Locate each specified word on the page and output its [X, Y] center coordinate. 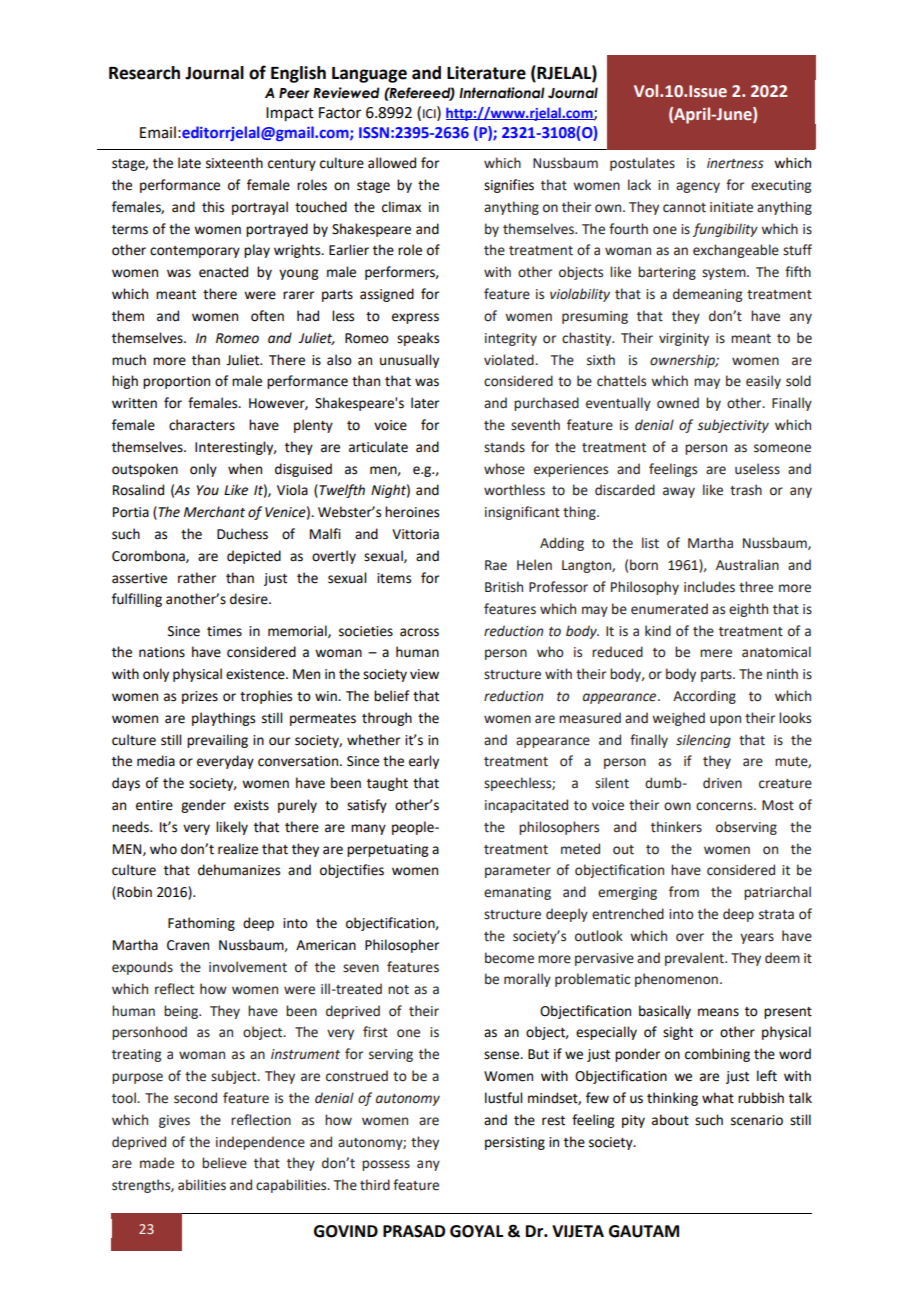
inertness [735, 163]
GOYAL [476, 1231]
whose [504, 469]
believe [224, 1163]
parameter [518, 872]
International [502, 93]
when [245, 469]
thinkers [676, 827]
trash [746, 490]
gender [203, 806]
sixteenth [234, 163]
